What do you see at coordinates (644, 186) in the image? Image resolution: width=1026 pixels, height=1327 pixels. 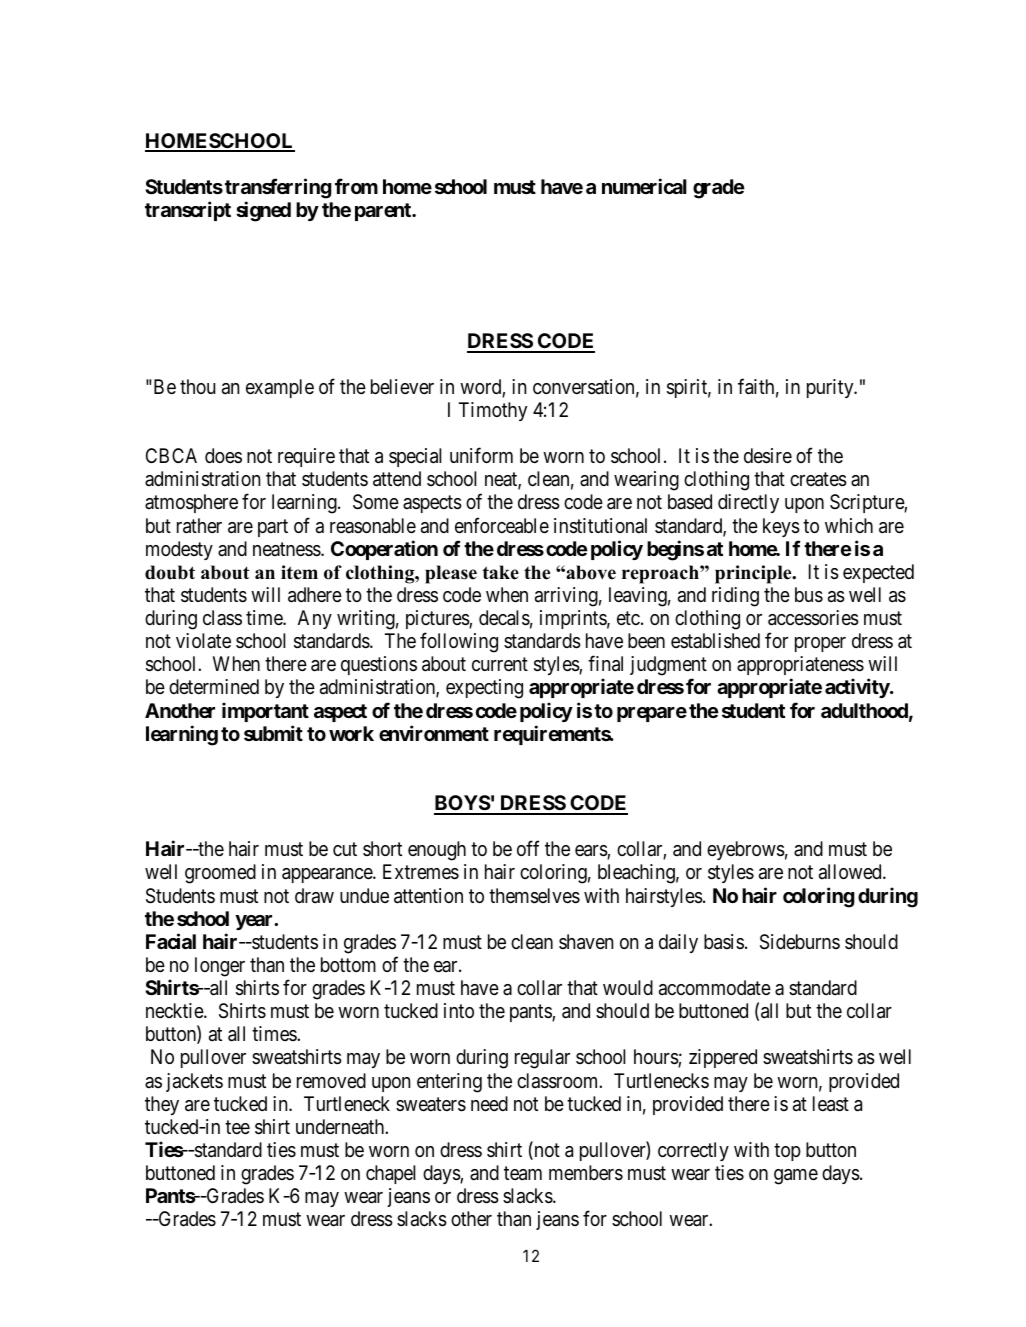 I see `numerical` at bounding box center [644, 186].
